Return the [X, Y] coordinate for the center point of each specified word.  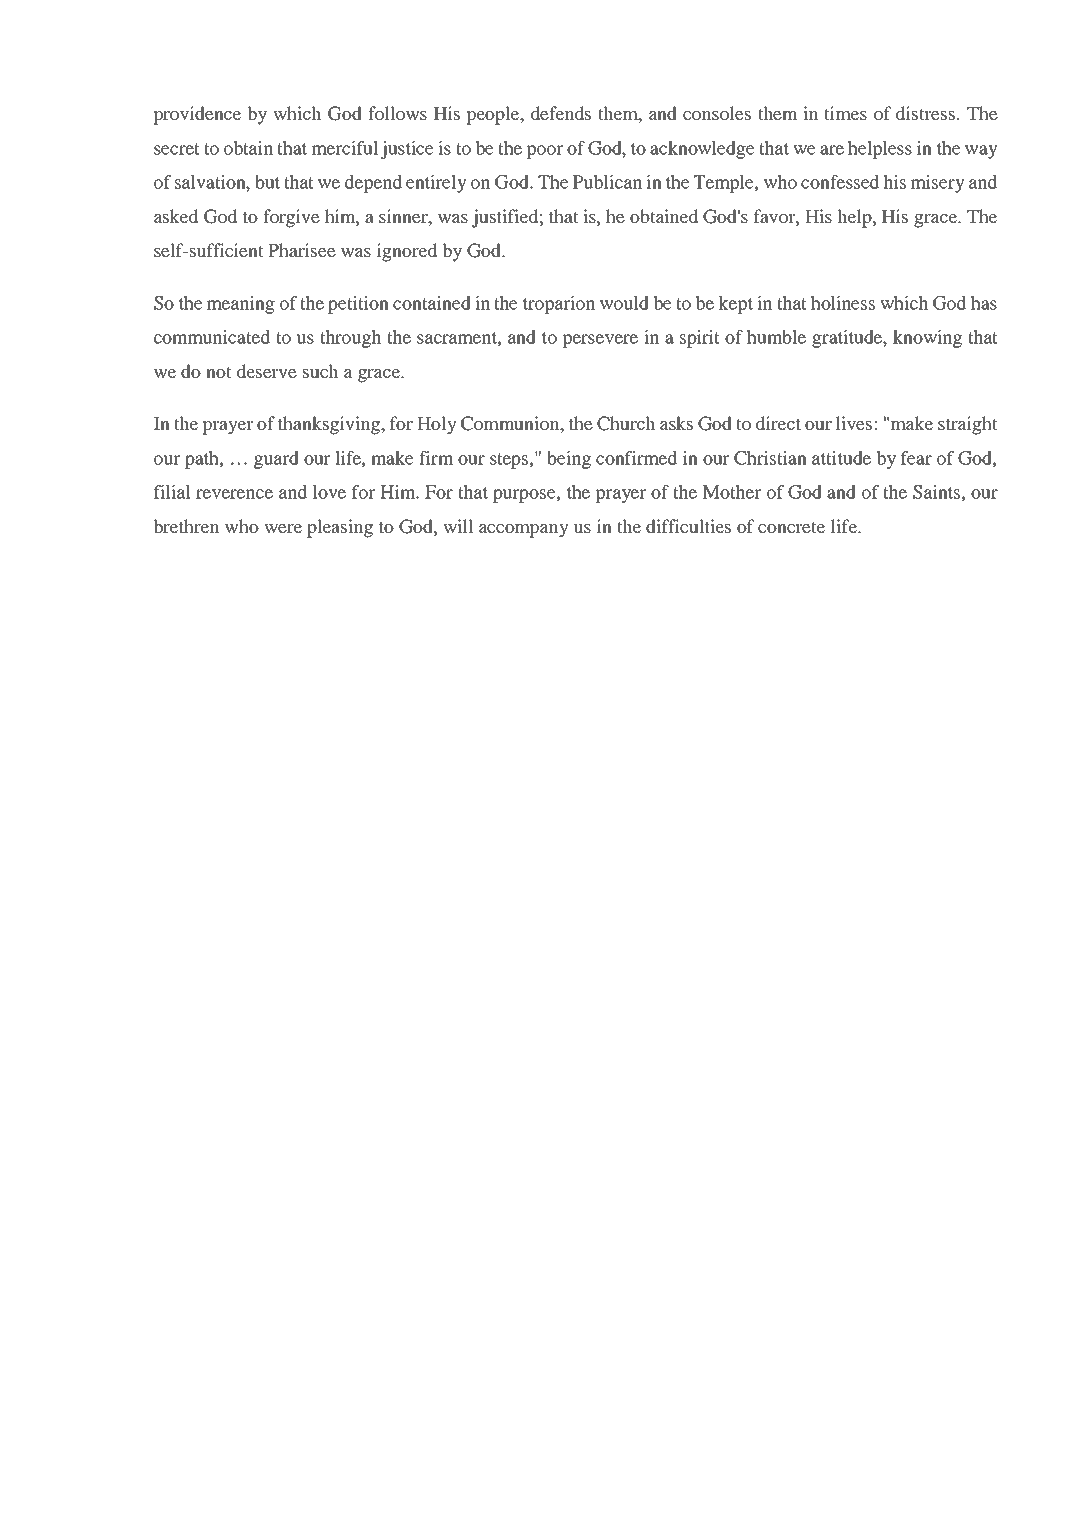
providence [197, 115]
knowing [927, 339]
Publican [607, 182]
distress [927, 113]
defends [561, 113]
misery [938, 184]
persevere [600, 341]
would [624, 303]
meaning [241, 305]
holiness [843, 303]
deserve [267, 371]
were [283, 528]
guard [276, 460]
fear [916, 458]
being [569, 460]
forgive [291, 218]
